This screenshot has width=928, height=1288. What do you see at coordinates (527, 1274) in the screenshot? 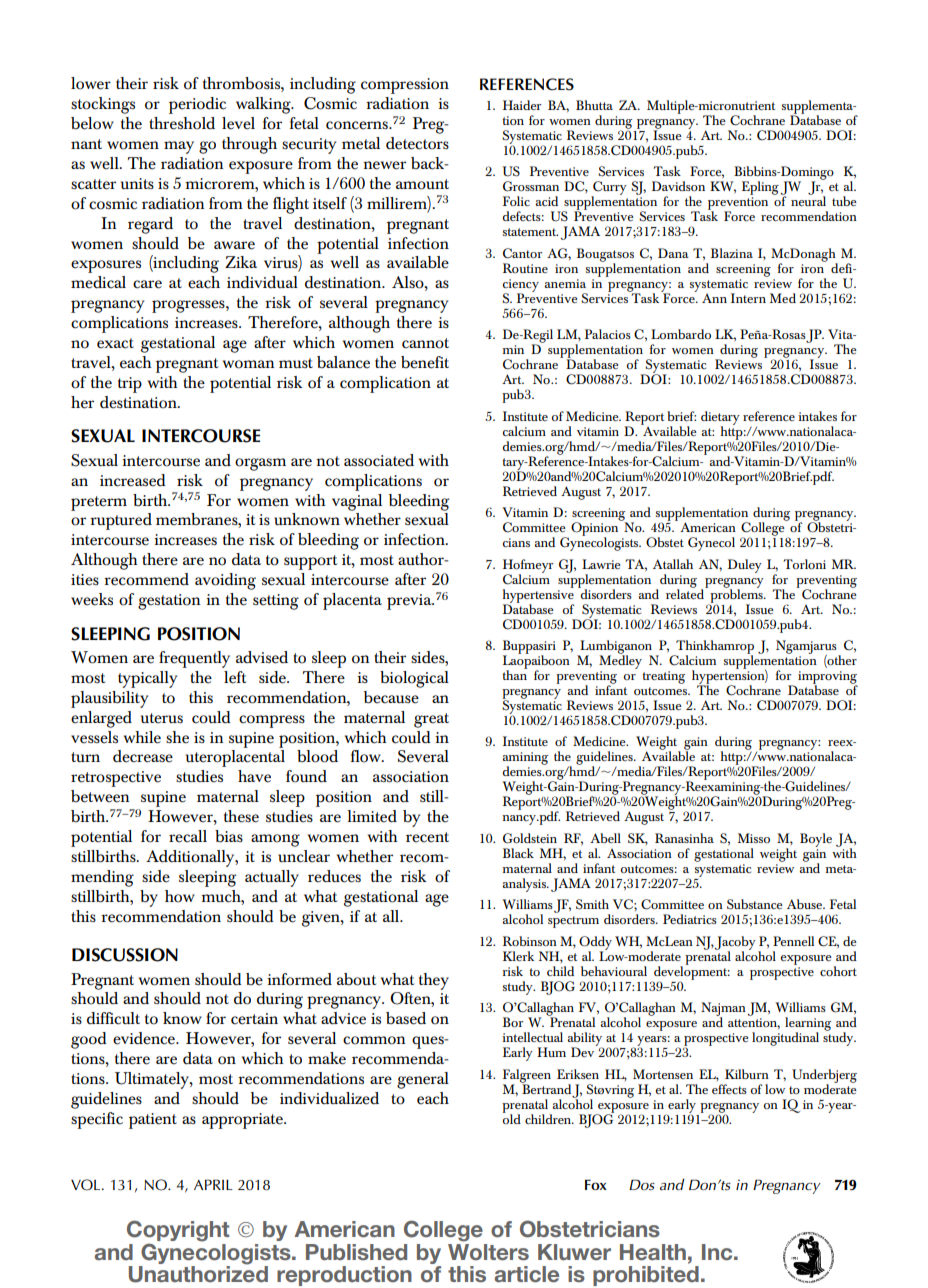
I see `article` at bounding box center [527, 1274].
